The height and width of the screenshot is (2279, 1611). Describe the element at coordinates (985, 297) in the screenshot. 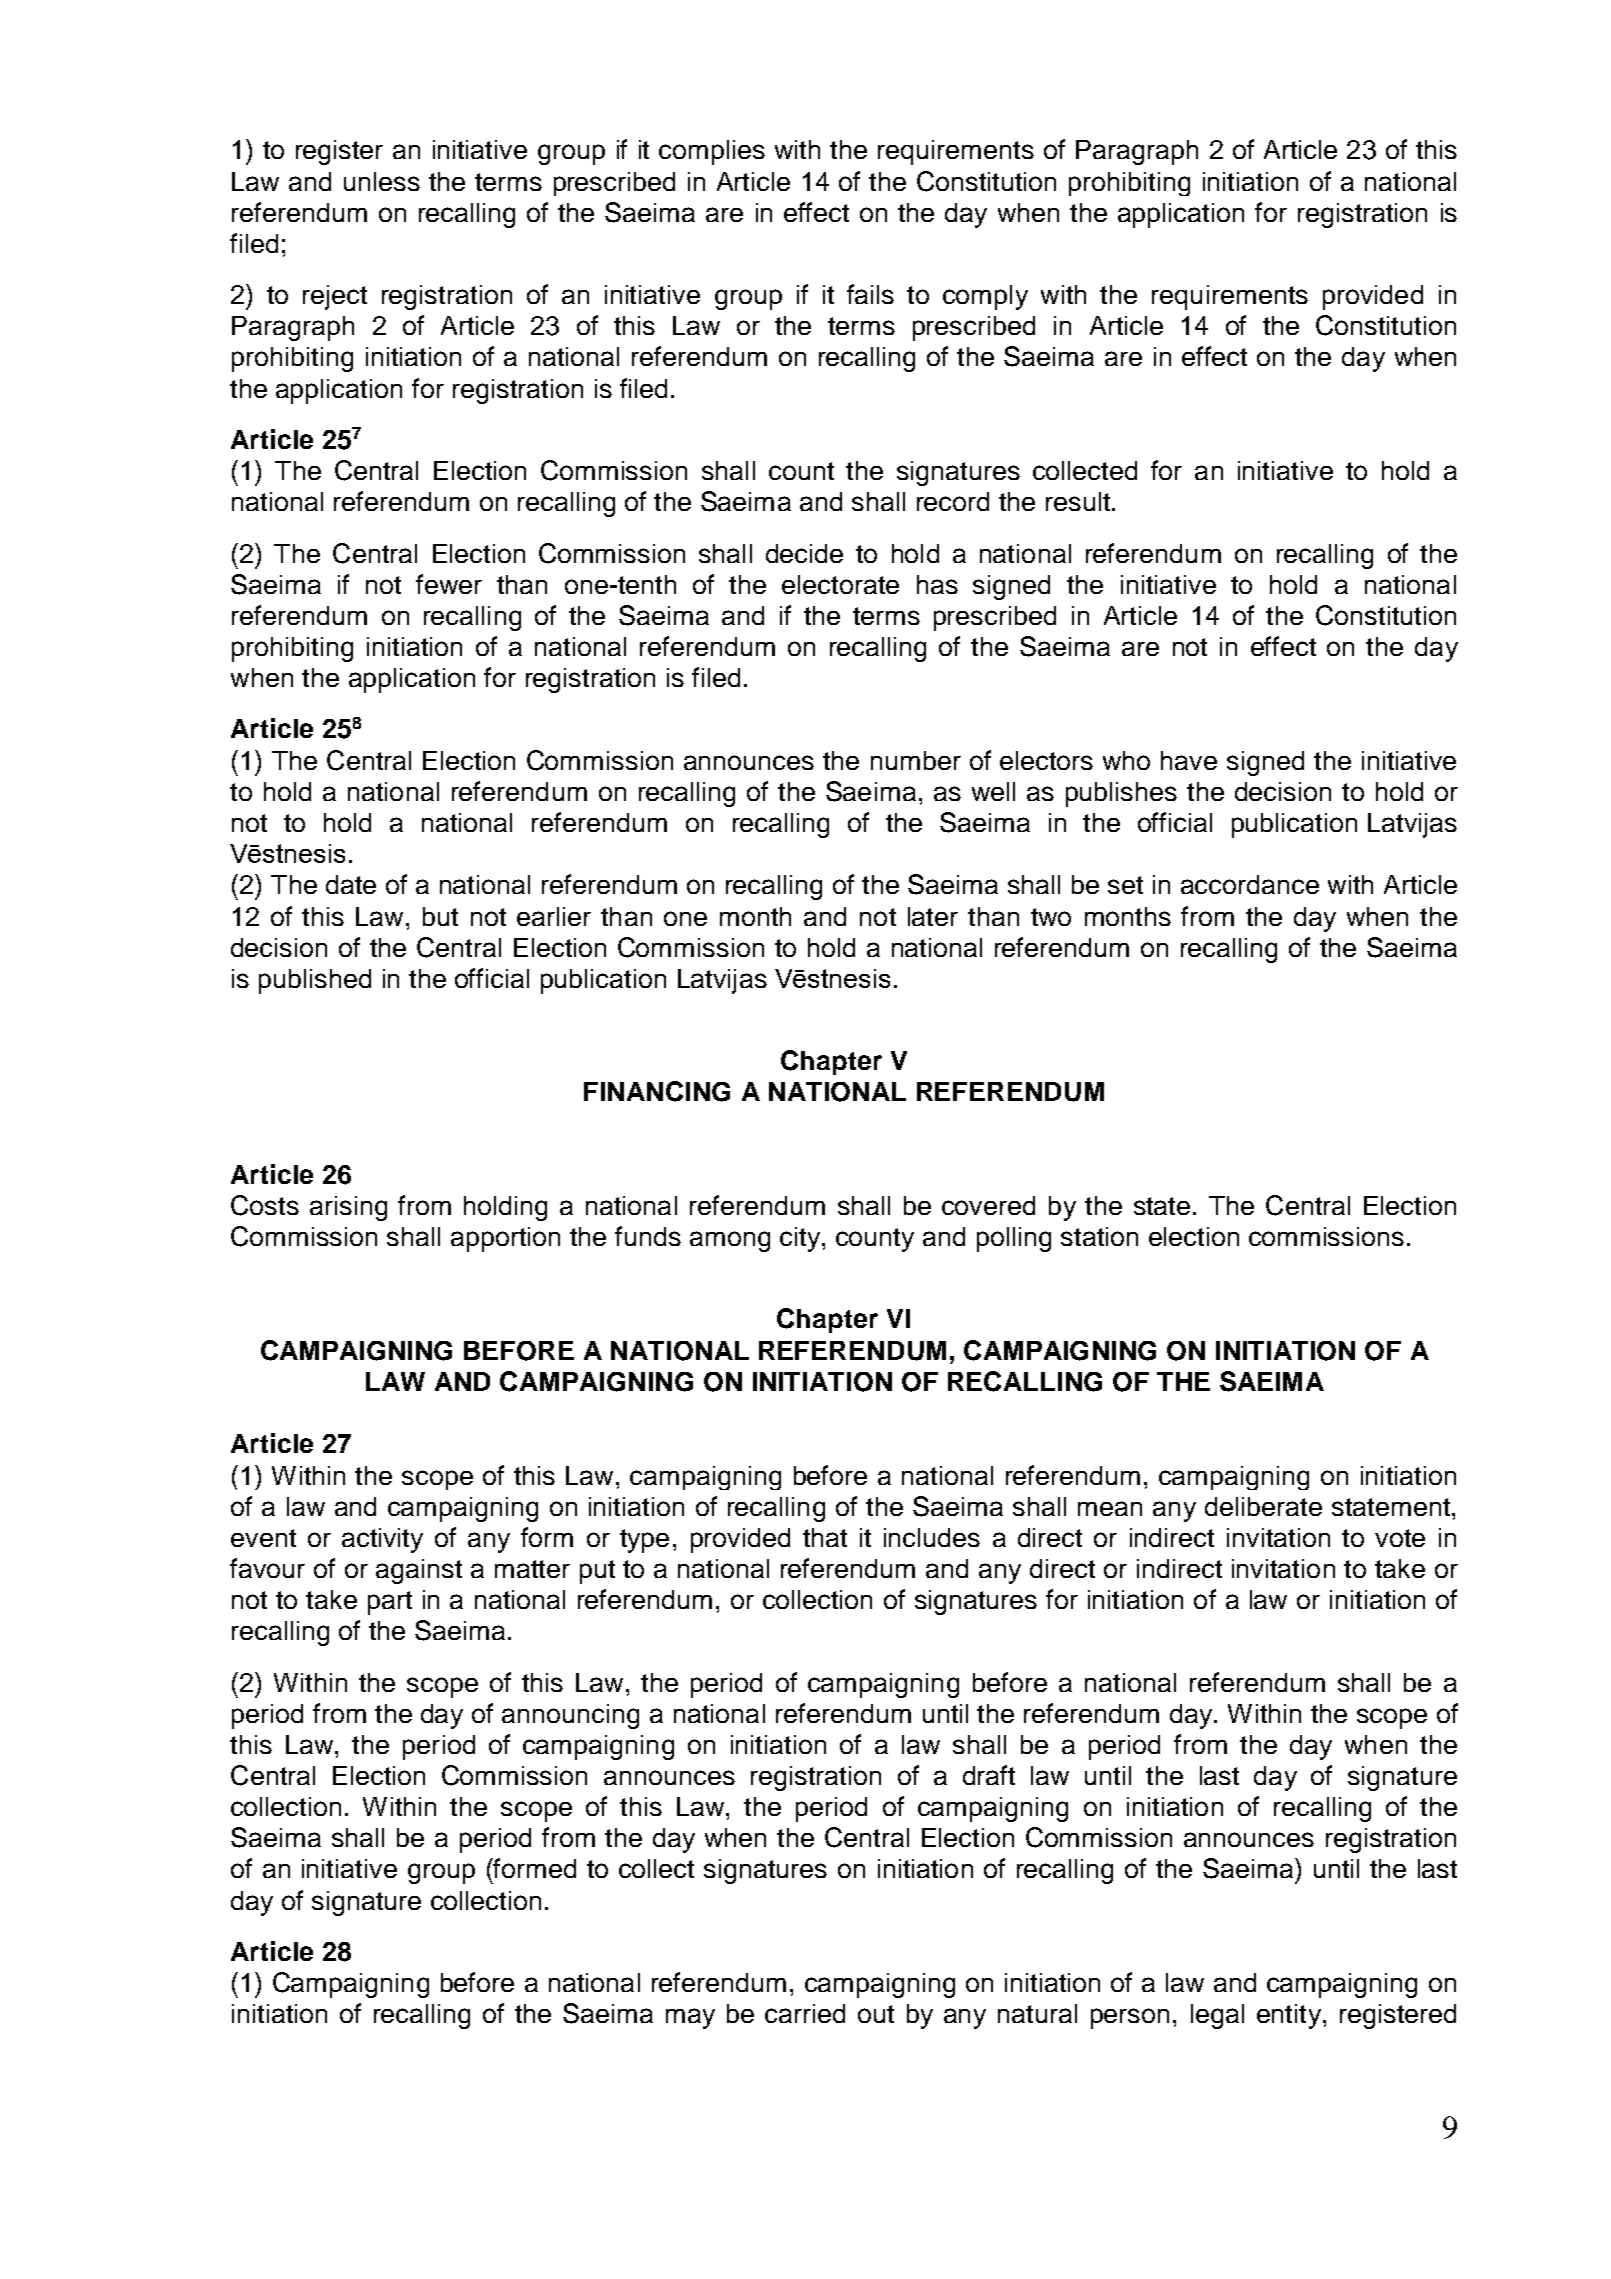

I see `comply` at that location.
